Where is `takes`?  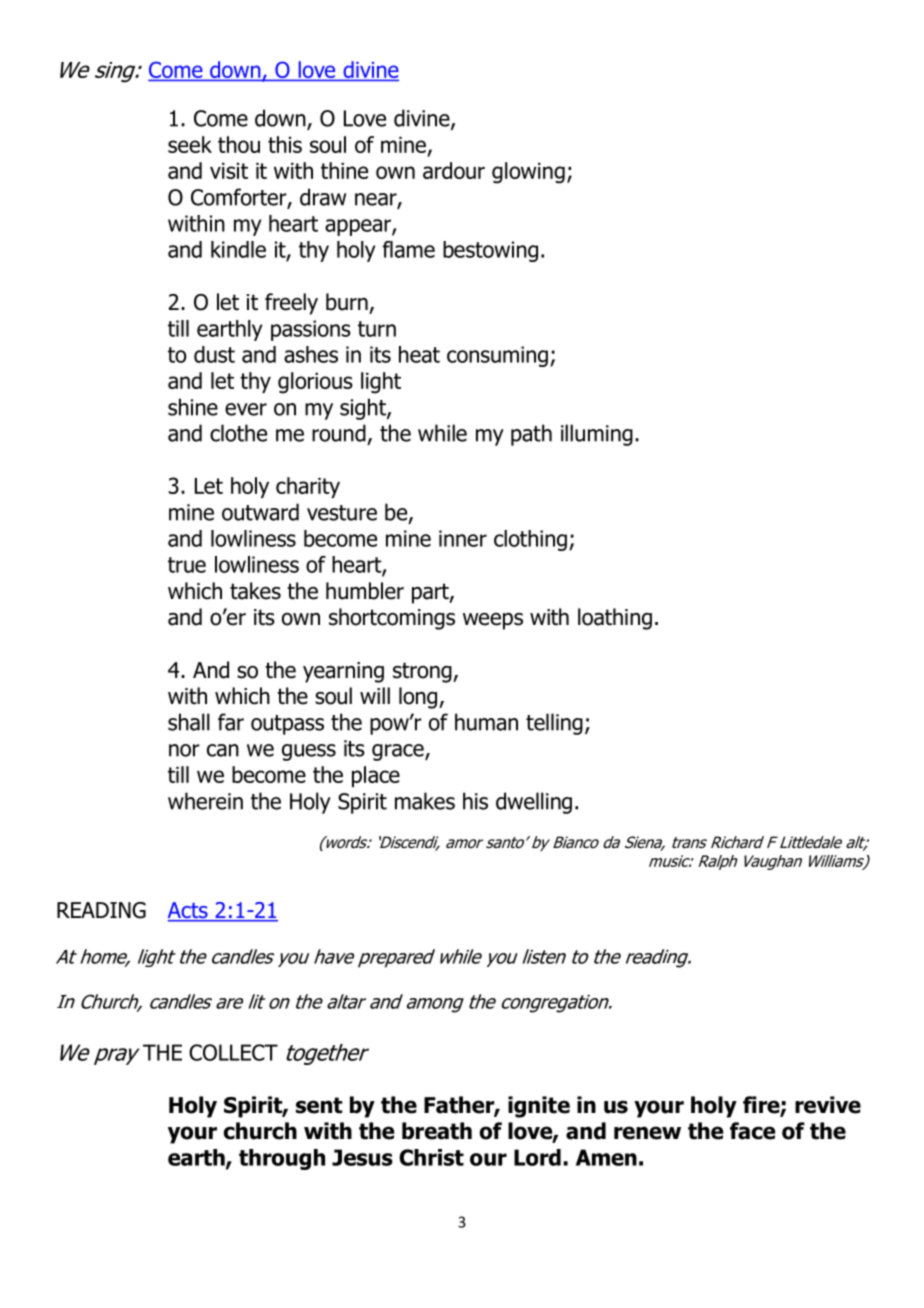
takes is located at coordinates (255, 591).
